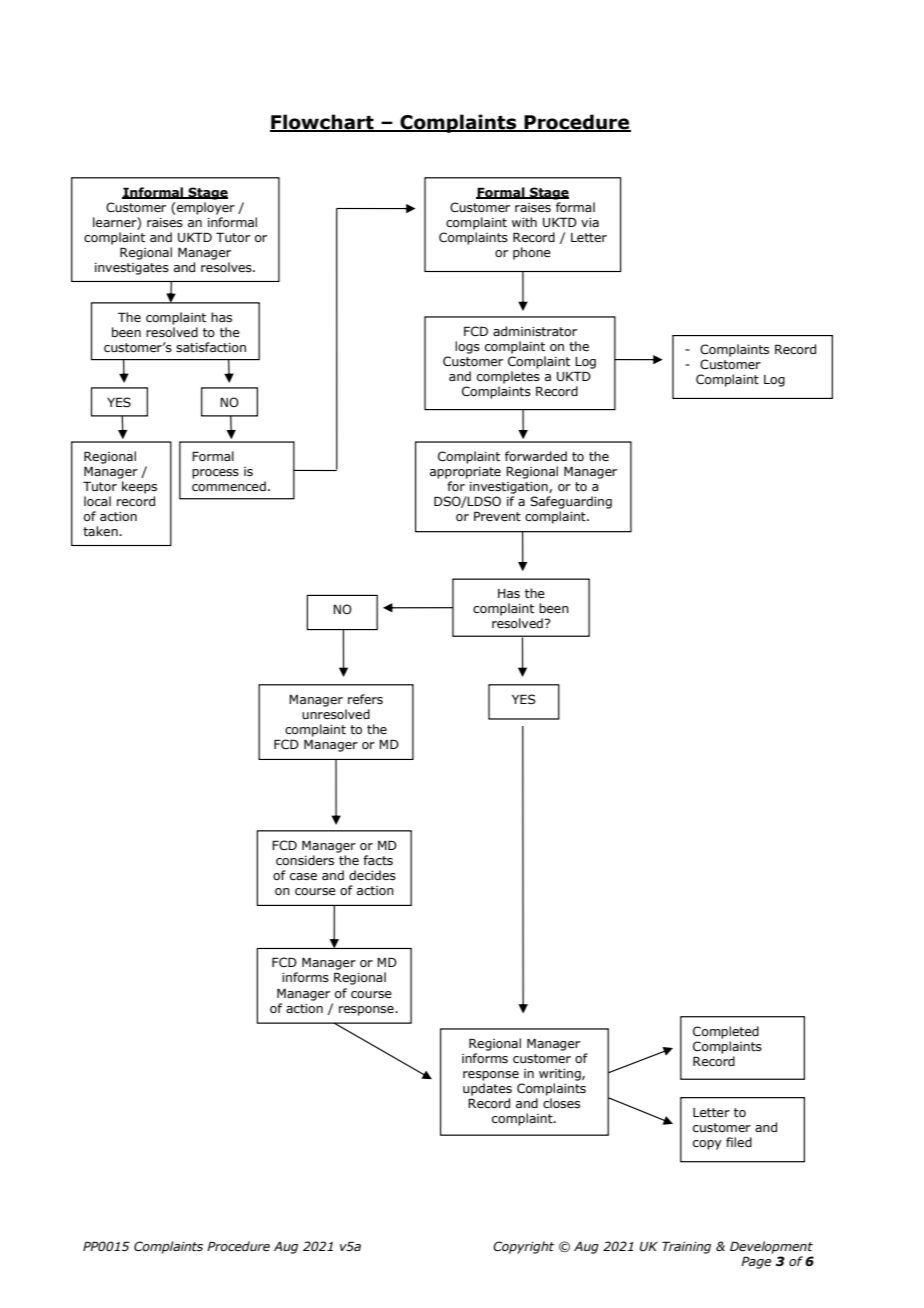 The height and width of the document is (1308, 924). Describe the element at coordinates (365, 699) in the document. I see `refers` at that location.
